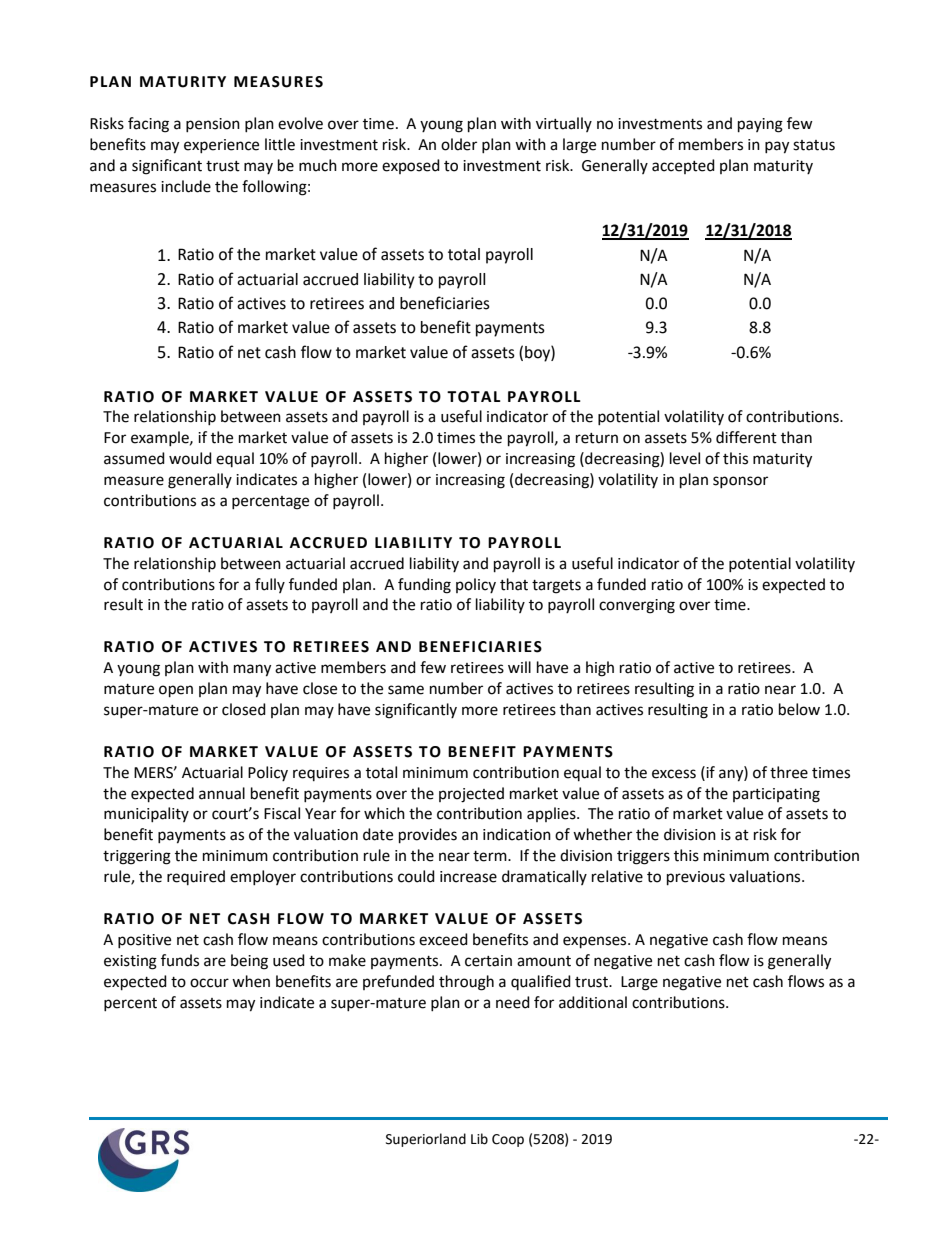  I want to click on older, so click(459, 144).
